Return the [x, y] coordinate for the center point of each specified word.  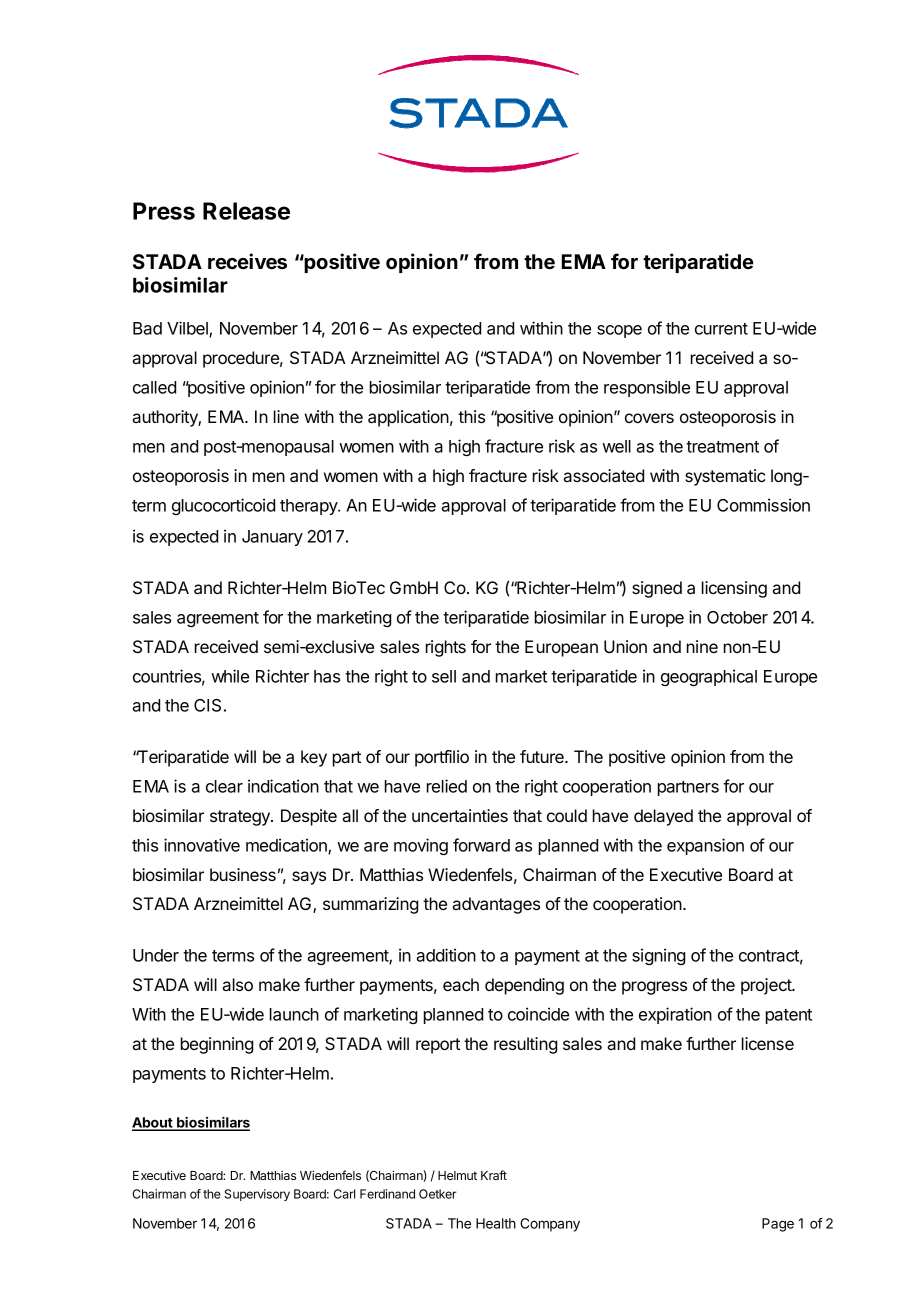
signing [658, 956]
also [237, 984]
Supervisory [257, 1195]
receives [247, 261]
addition [446, 955]
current [721, 329]
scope [619, 331]
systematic [725, 477]
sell [444, 676]
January [272, 538]
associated [603, 475]
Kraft [494, 1175]
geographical [709, 677]
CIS [207, 705]
